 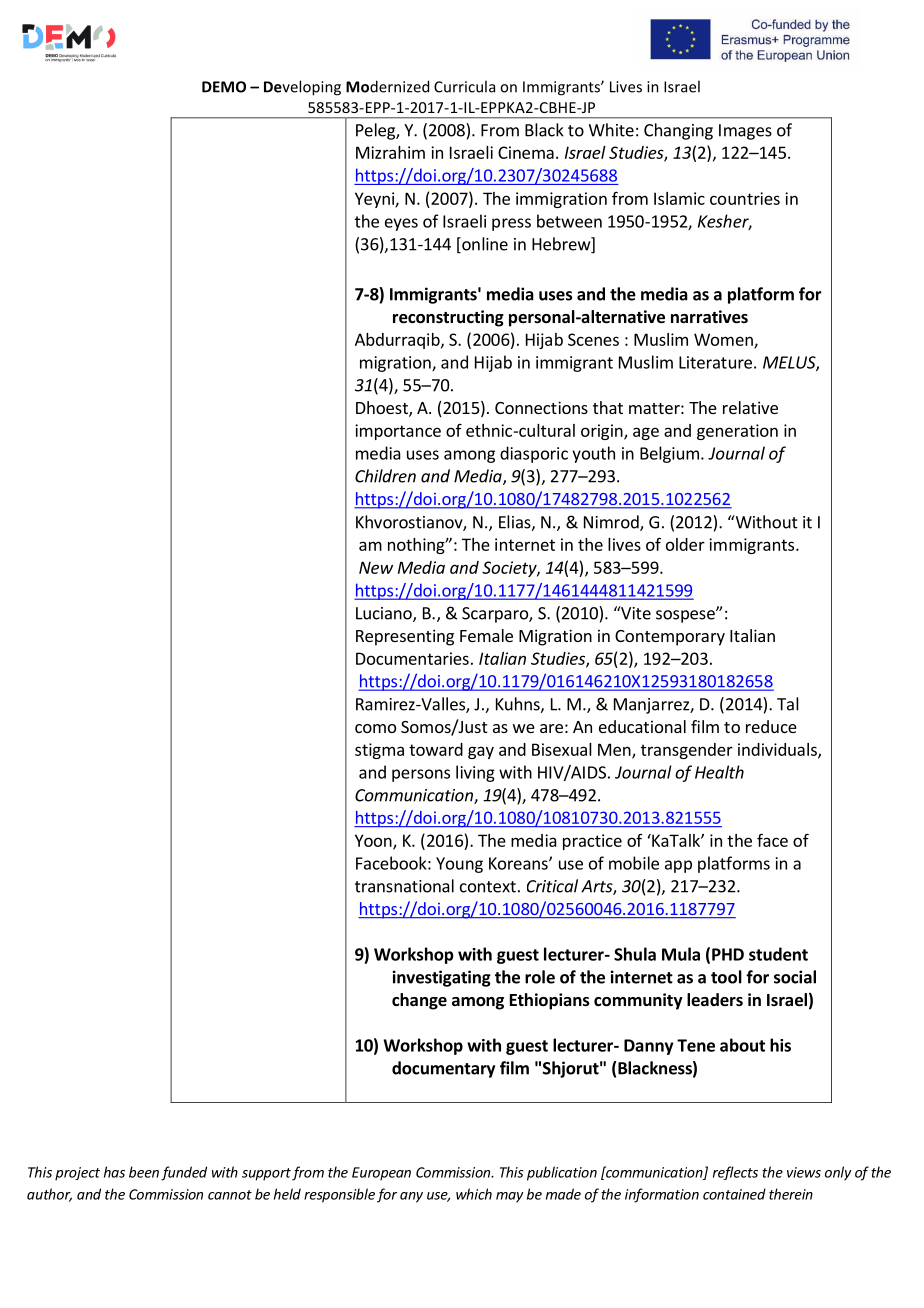 I want to click on DEMO, so click(x=224, y=87).
